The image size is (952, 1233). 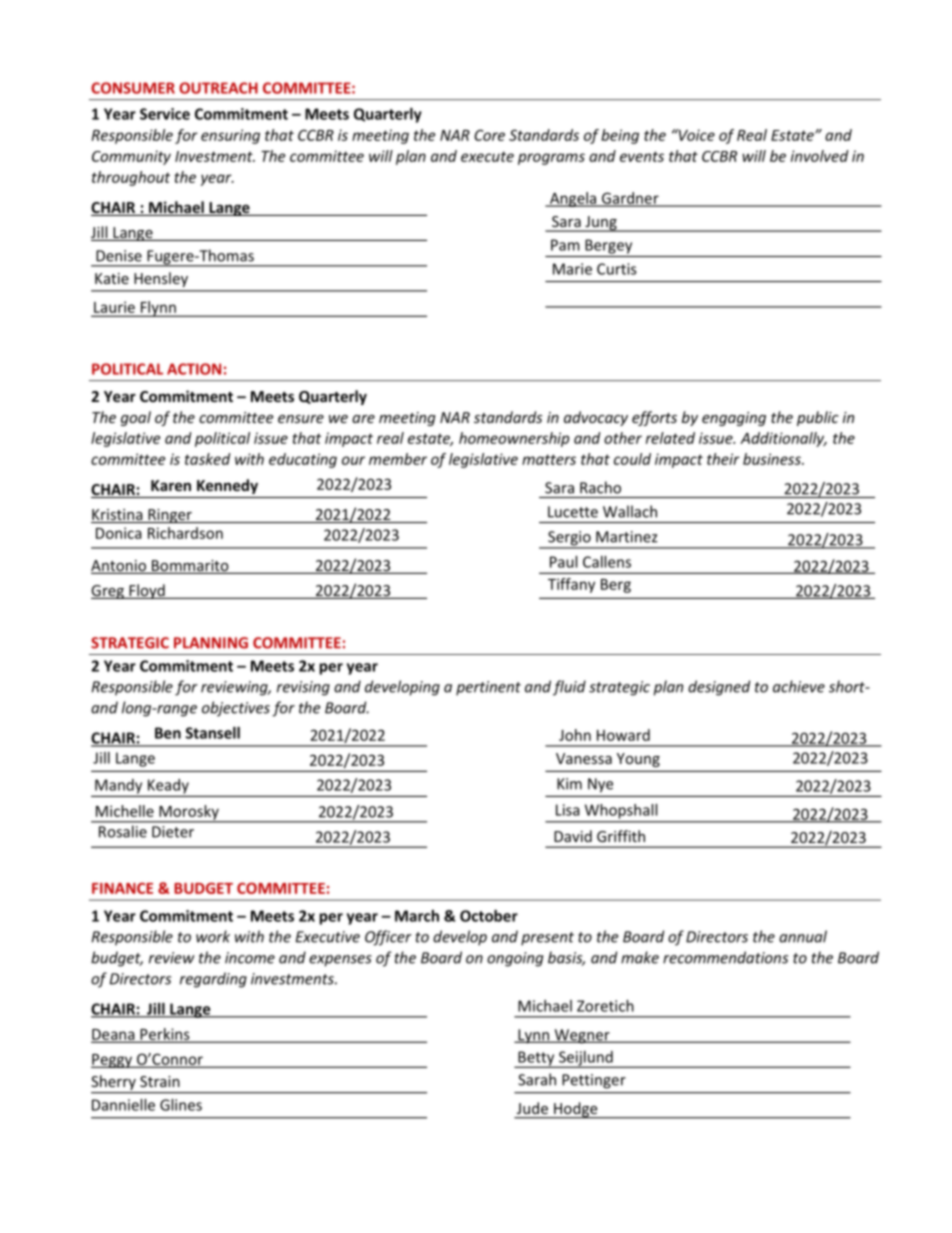 I want to click on designed, so click(x=719, y=688).
